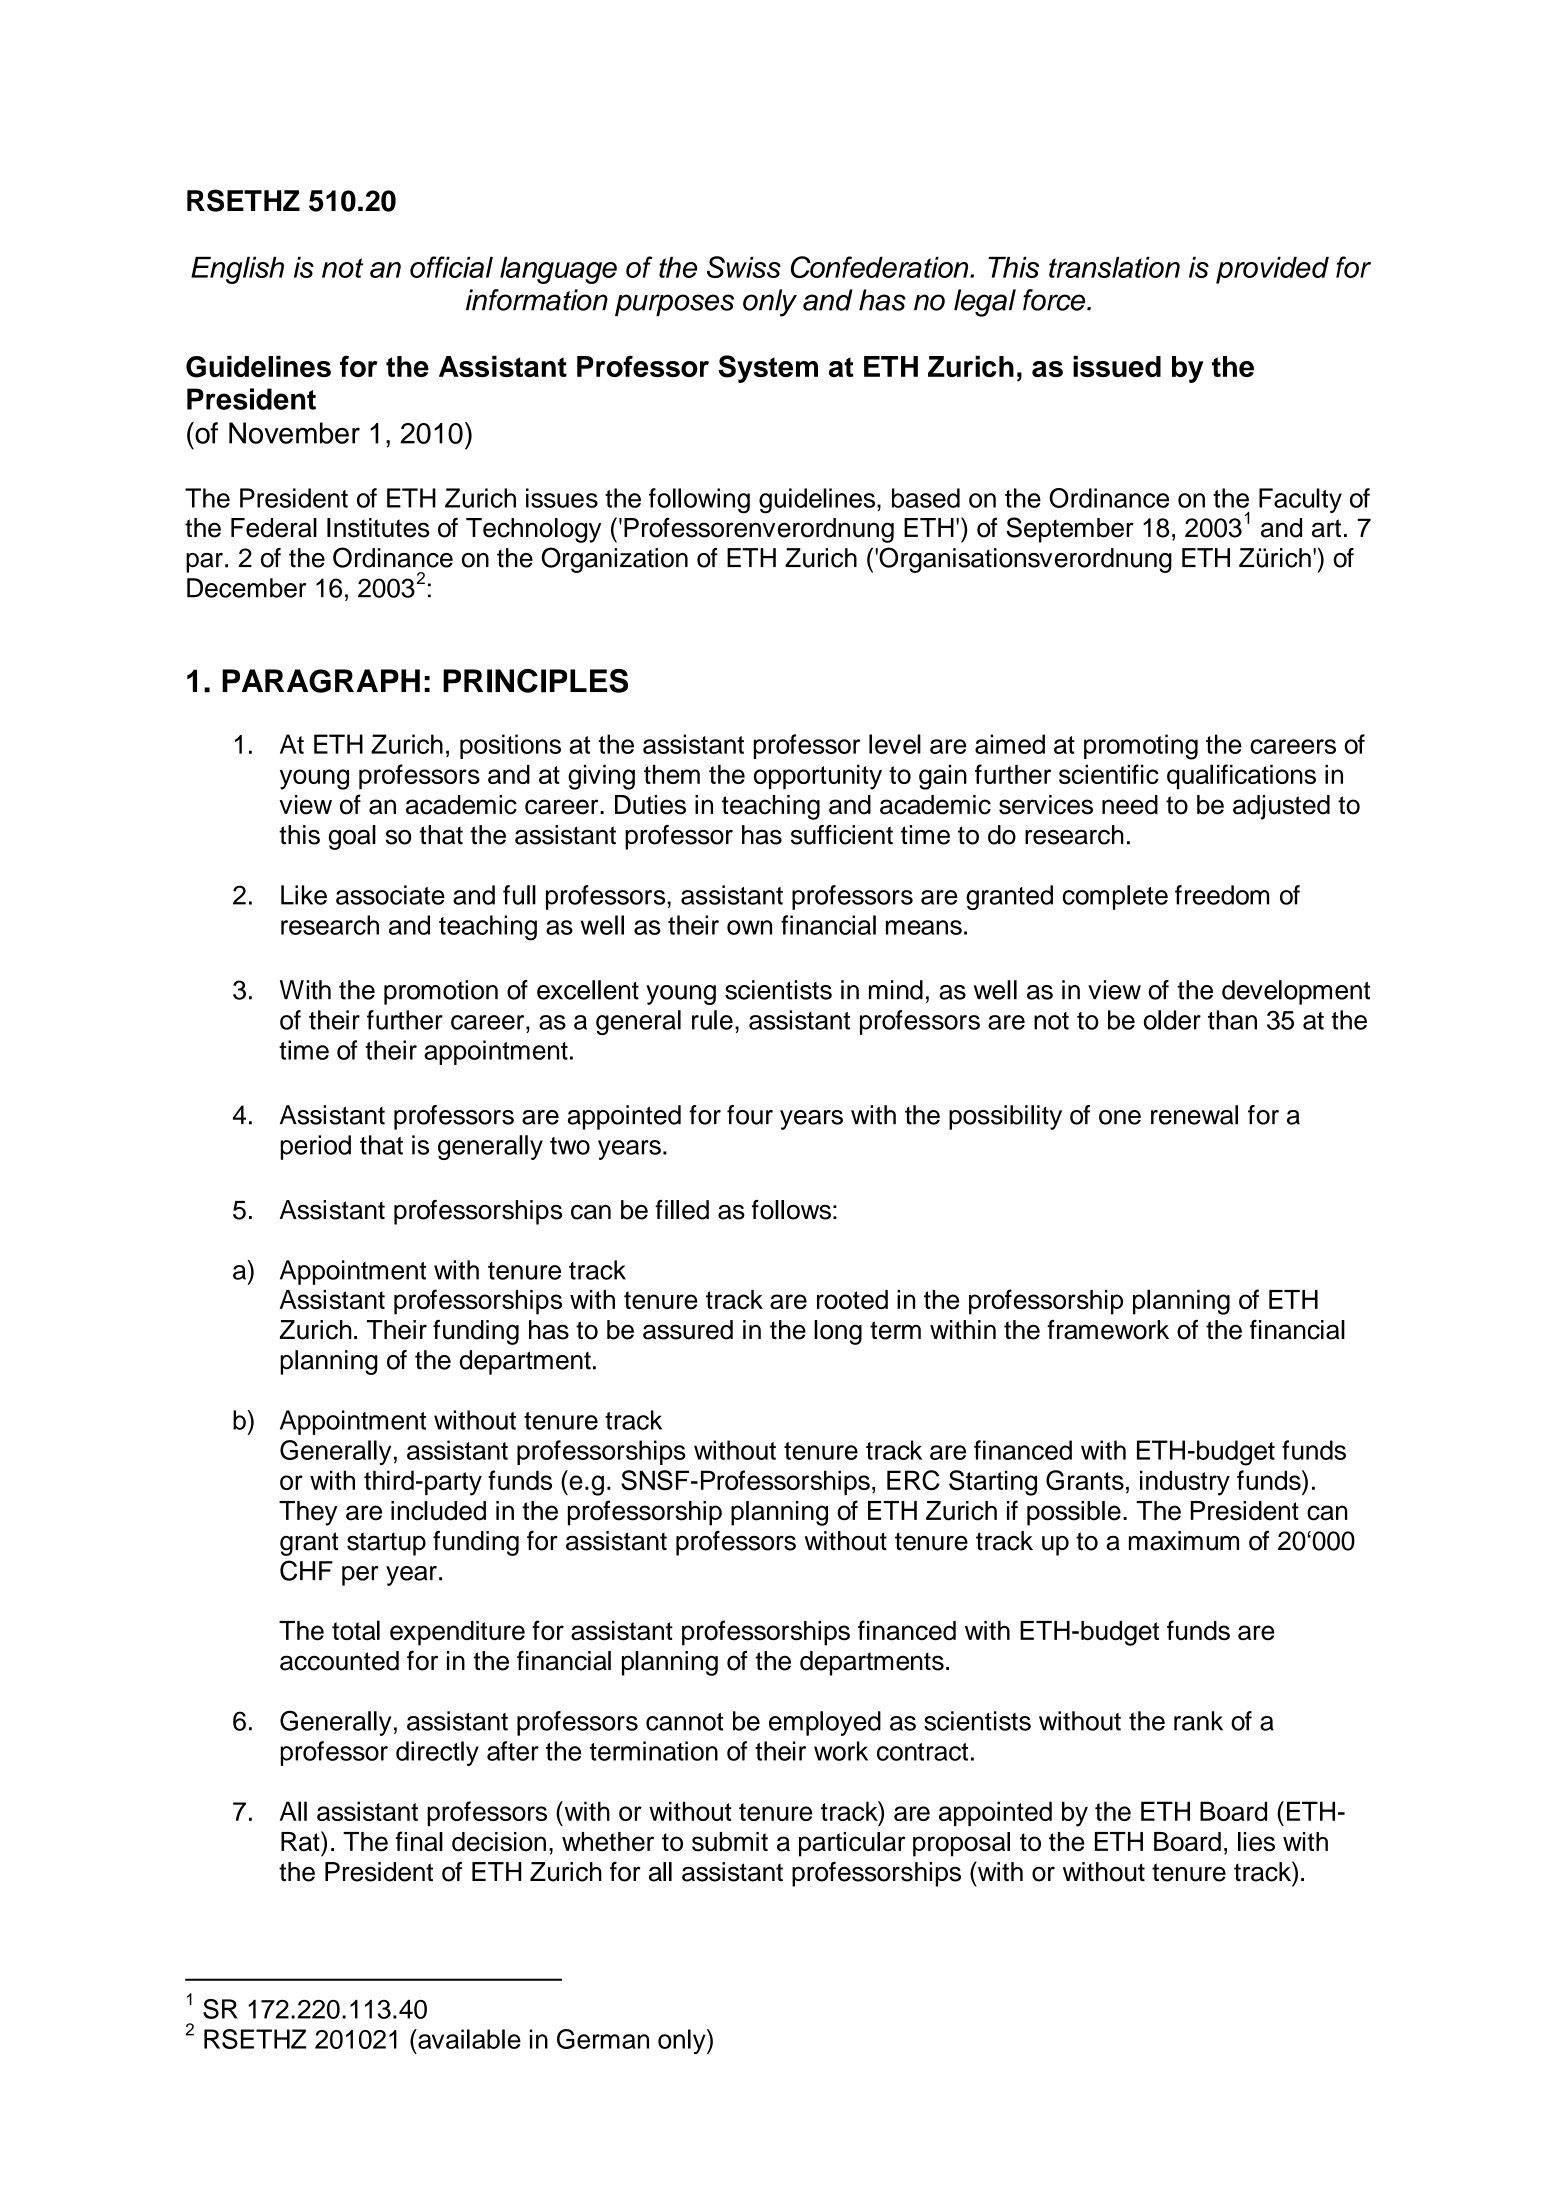  Describe the element at coordinates (1222, 895) in the document. I see `freedom` at that location.
